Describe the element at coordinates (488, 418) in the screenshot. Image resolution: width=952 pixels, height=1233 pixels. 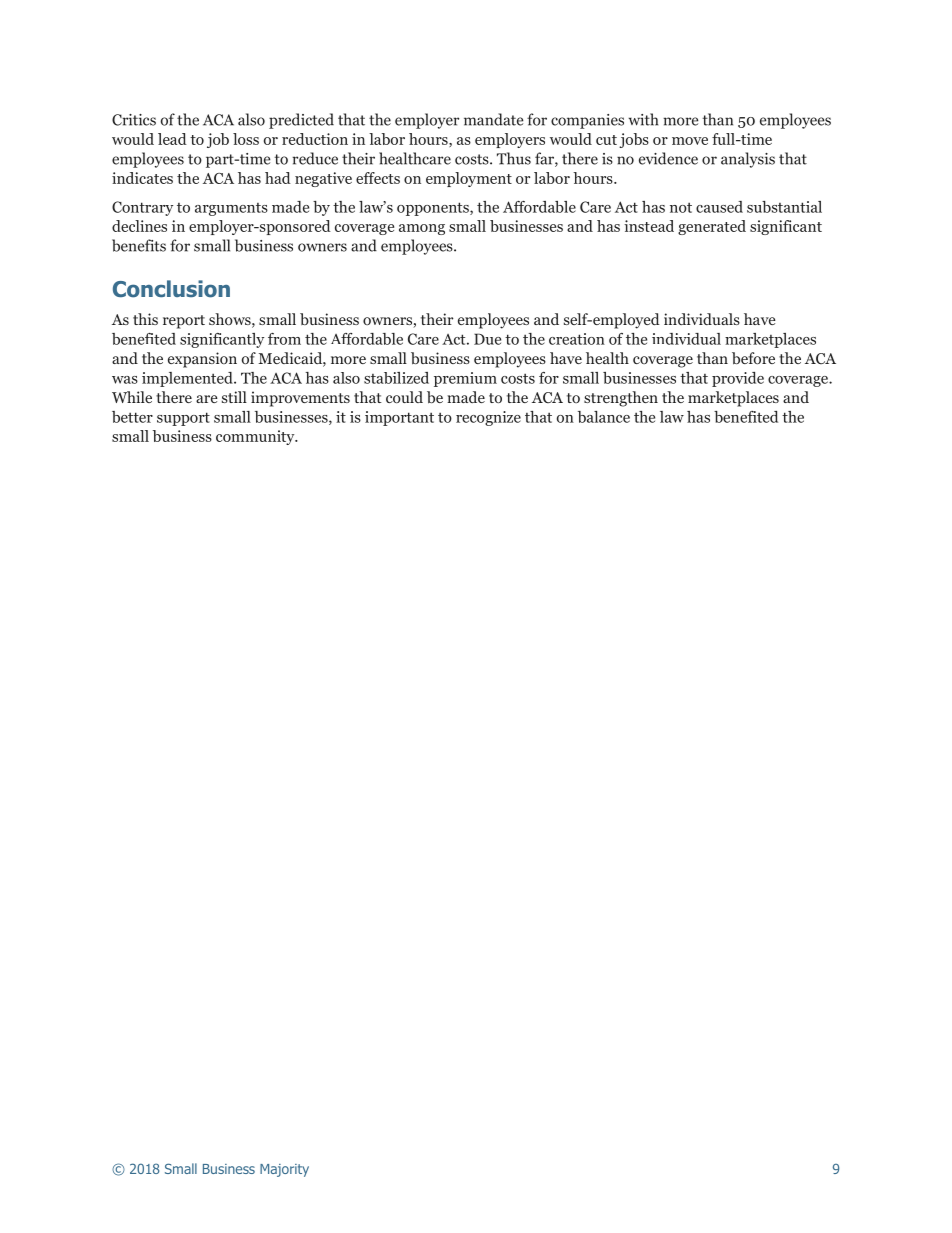
I see `recognize` at that location.
